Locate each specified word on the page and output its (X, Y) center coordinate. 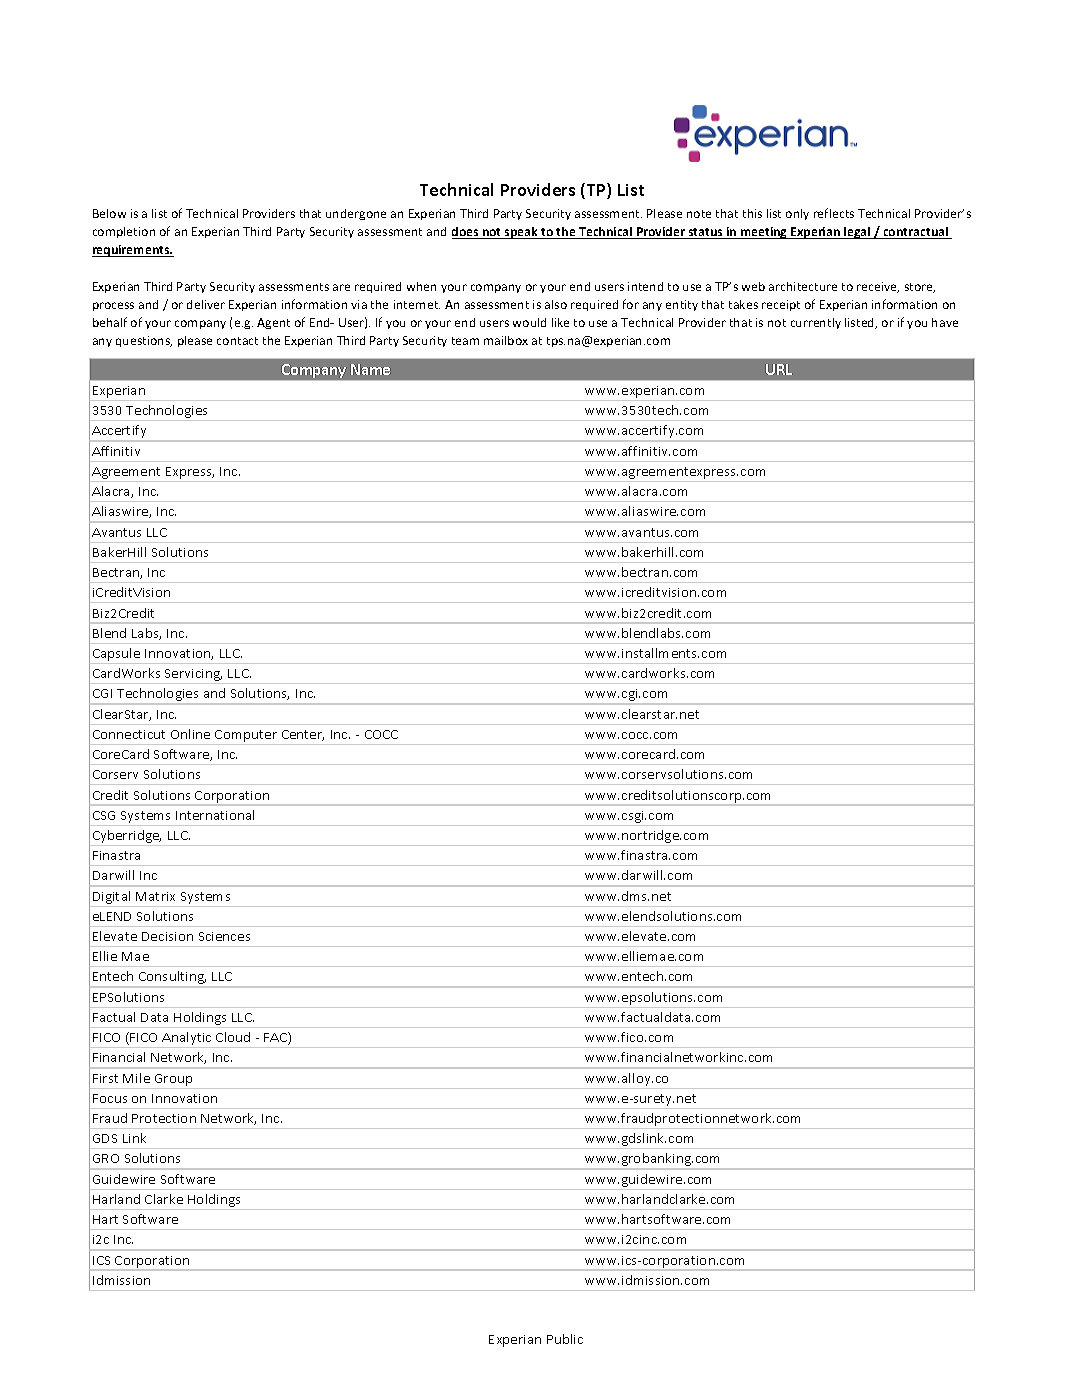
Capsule (116, 656)
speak (521, 233)
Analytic (187, 1040)
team (465, 341)
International (215, 815)
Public (565, 1339)
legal (857, 233)
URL (779, 369)
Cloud (233, 1037)
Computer (246, 737)
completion (124, 232)
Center (303, 735)
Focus (110, 1098)
